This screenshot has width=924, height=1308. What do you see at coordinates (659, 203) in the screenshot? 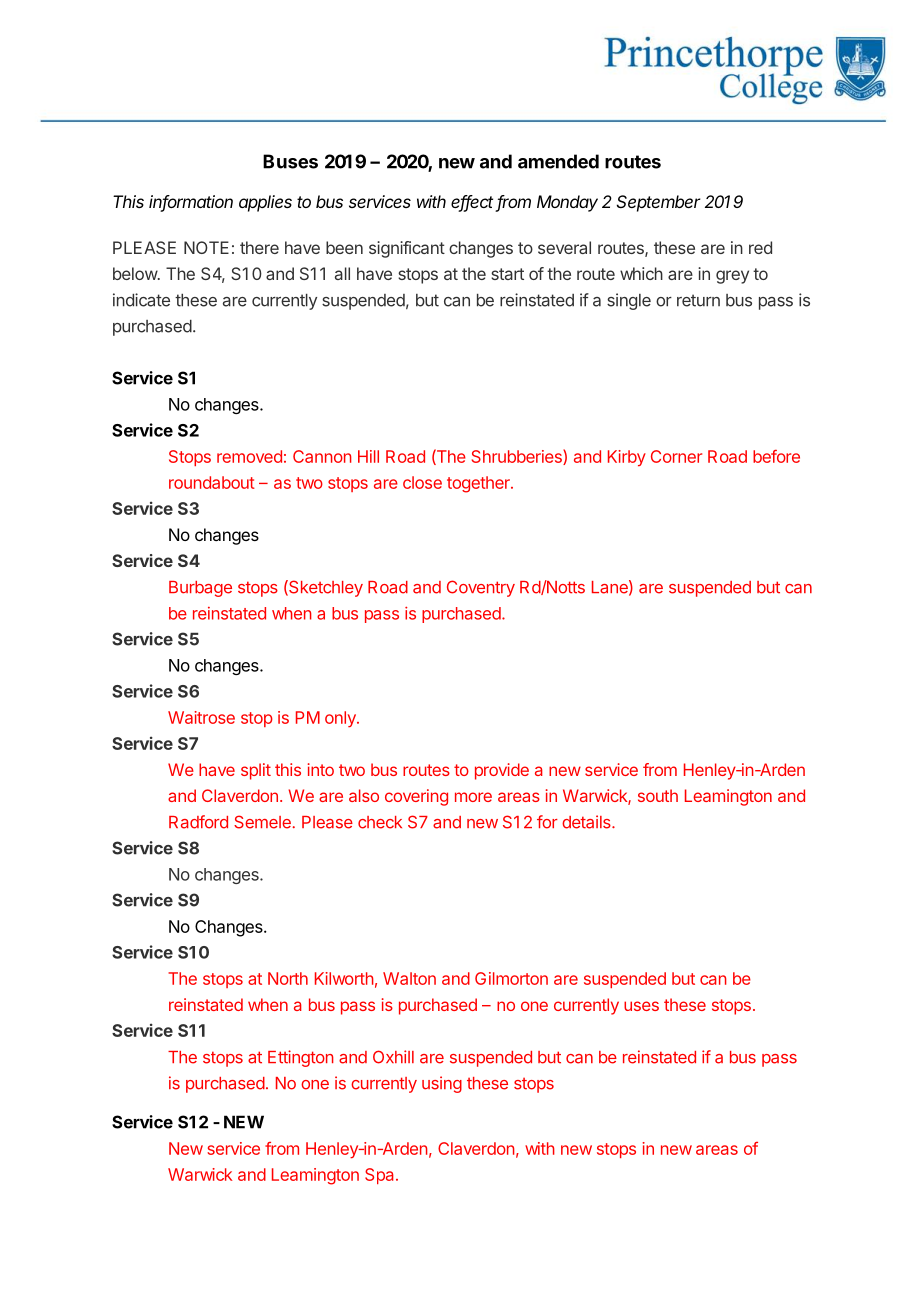
I see `September` at bounding box center [659, 203].
